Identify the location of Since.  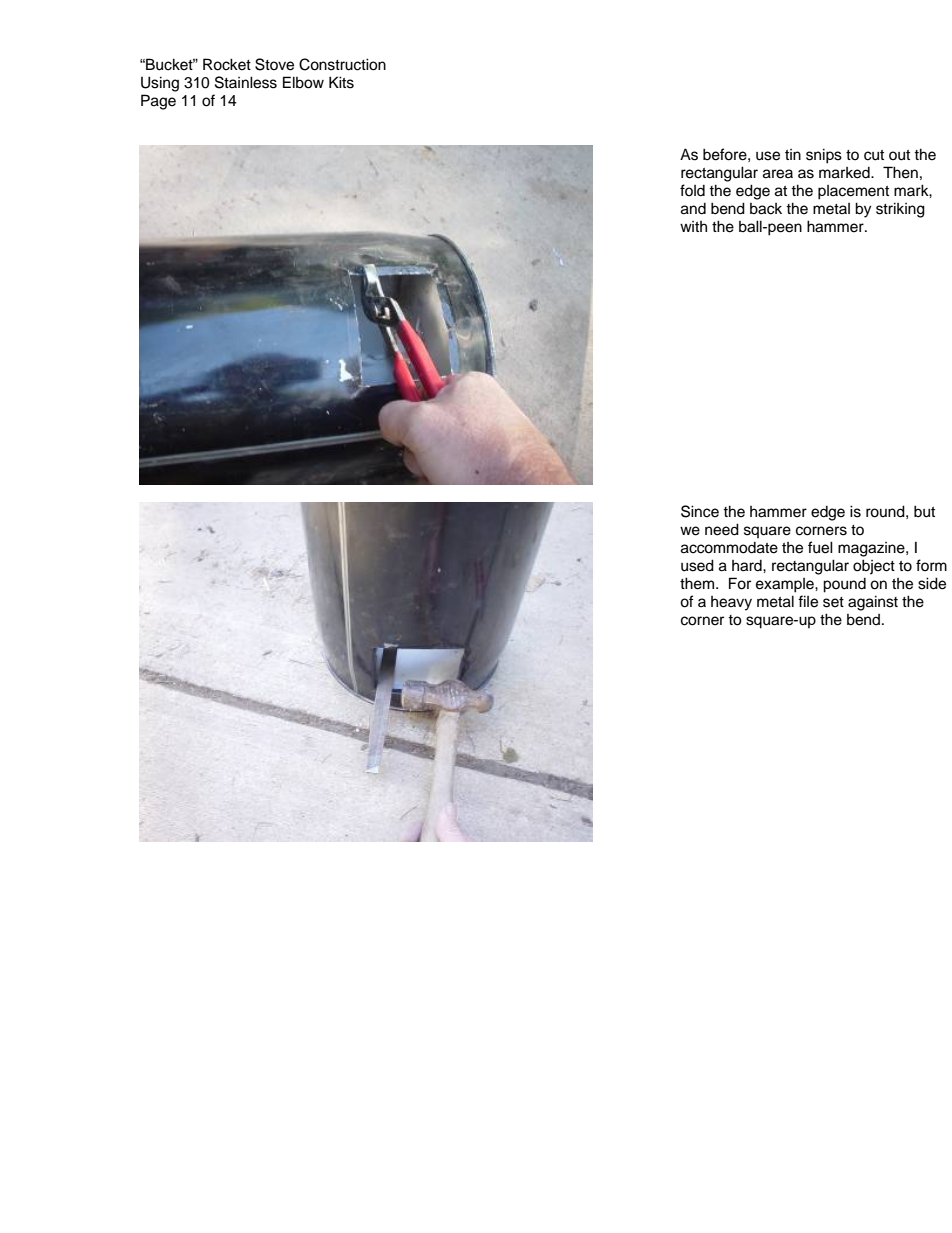
(700, 511).
